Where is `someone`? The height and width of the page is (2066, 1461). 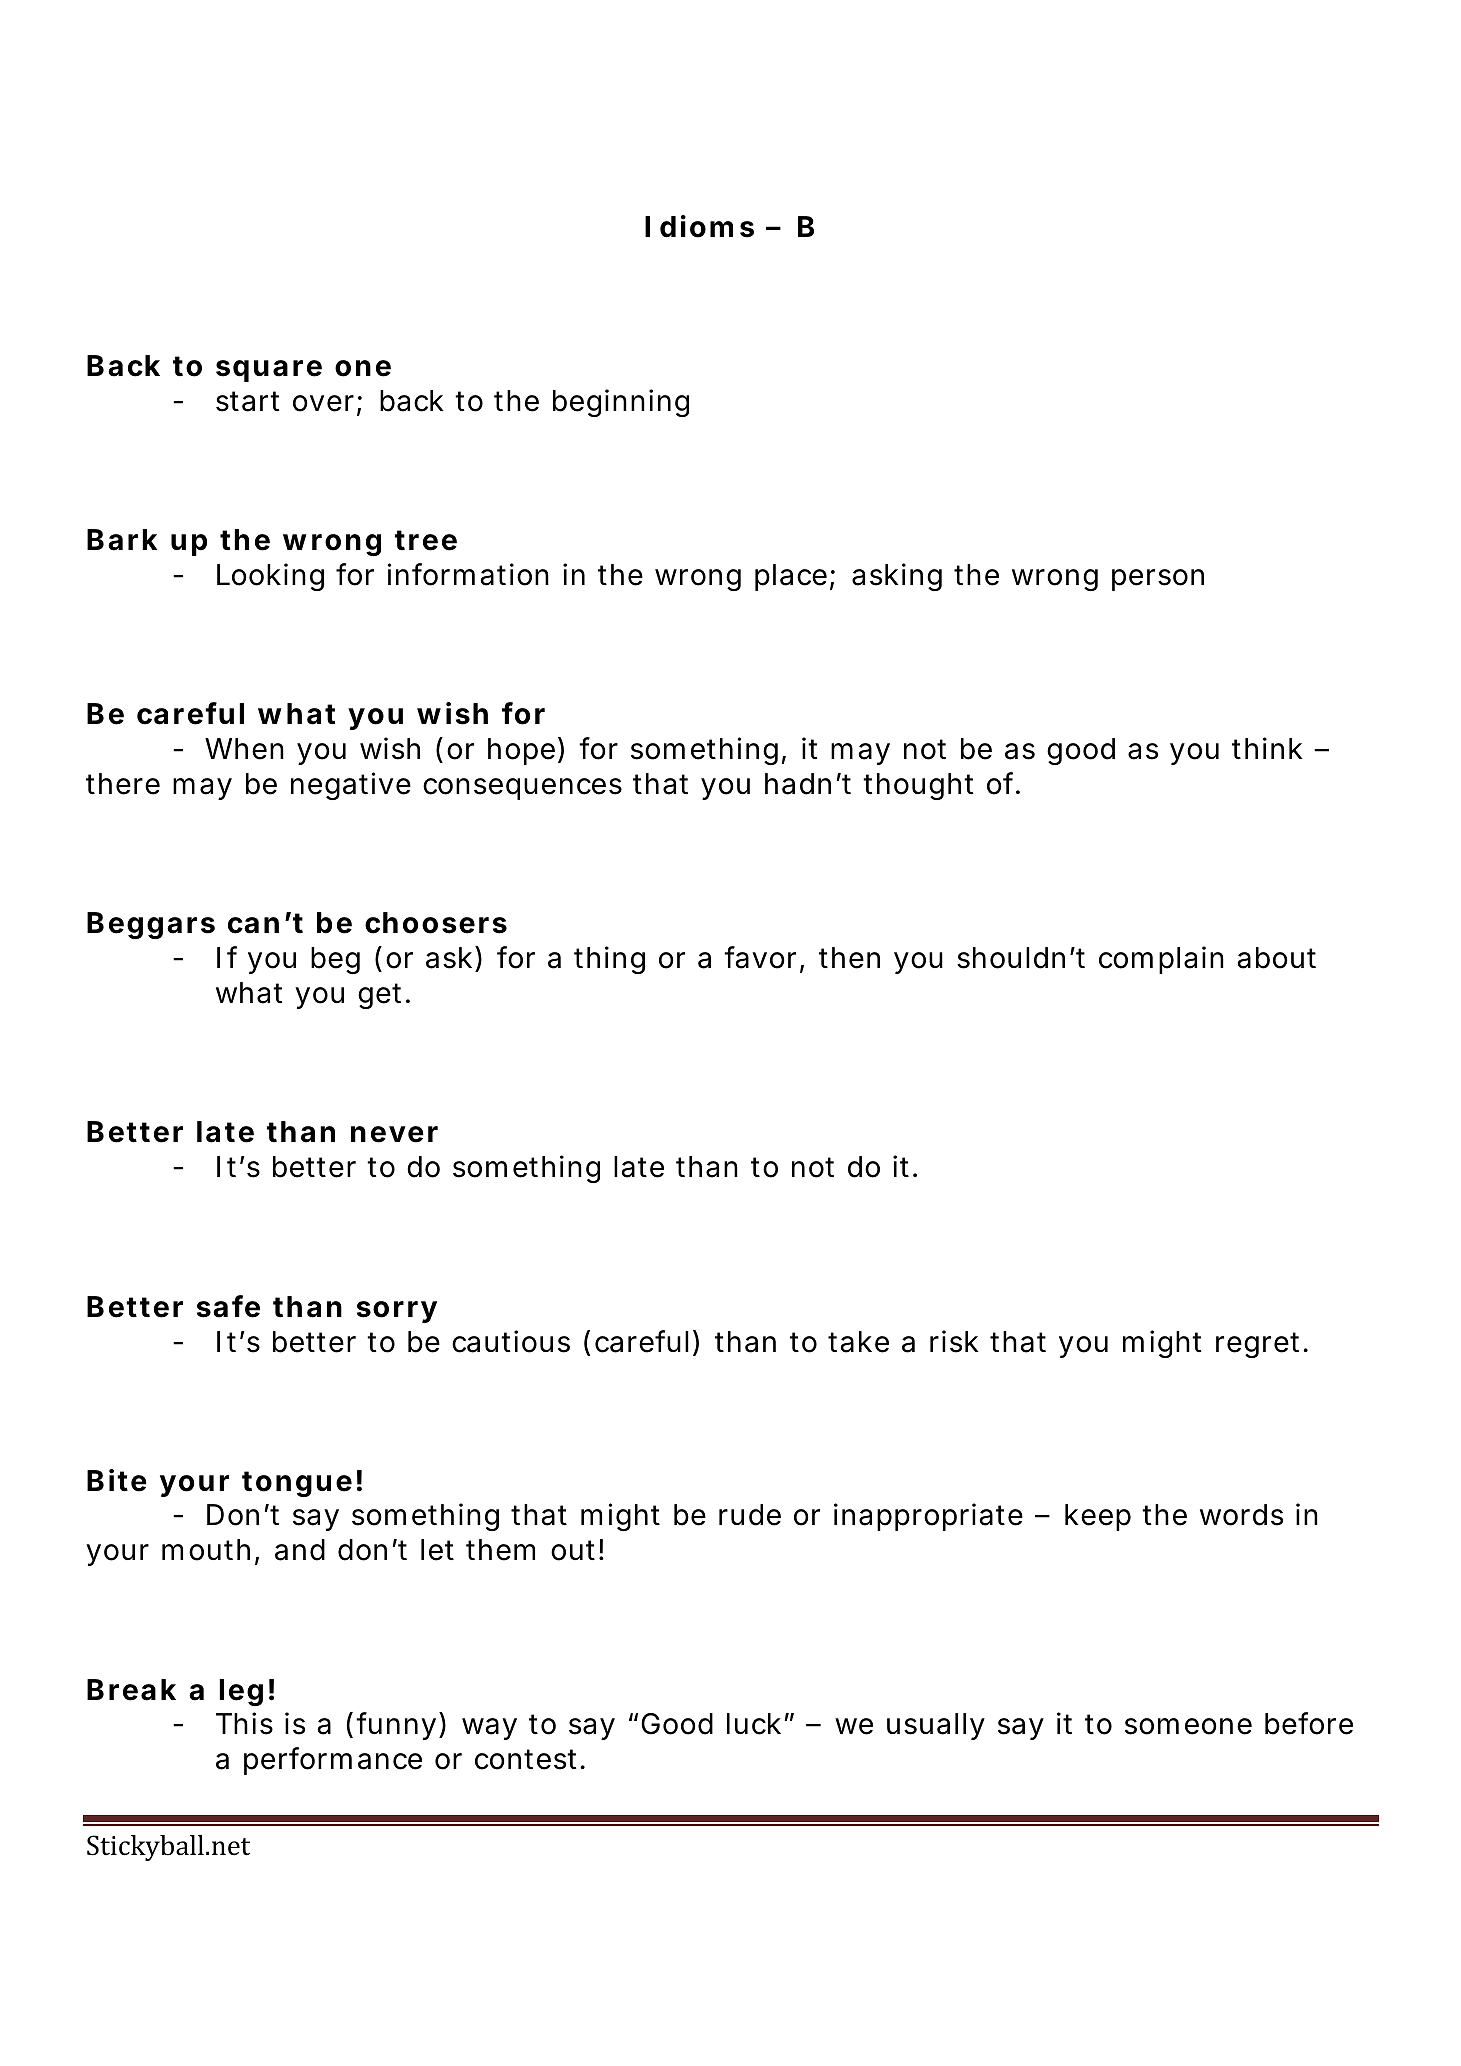
someone is located at coordinates (1188, 1726).
